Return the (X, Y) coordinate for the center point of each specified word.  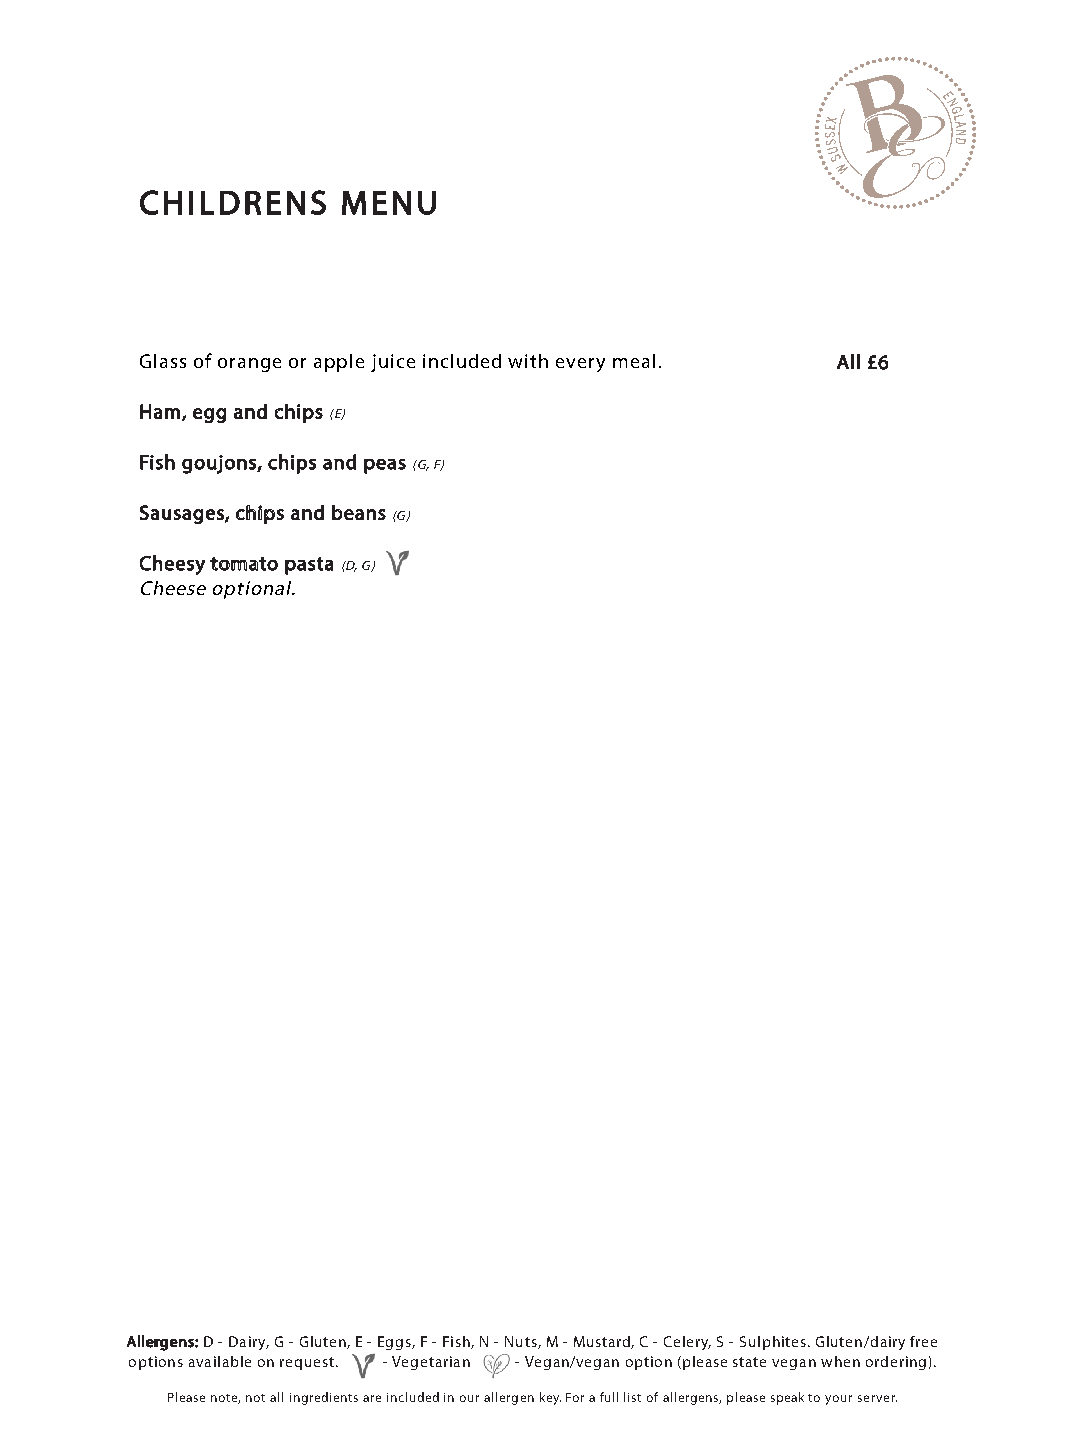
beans (359, 512)
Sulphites (773, 1343)
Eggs (395, 1343)
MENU (389, 203)
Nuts (522, 1342)
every (580, 365)
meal (634, 361)
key (550, 1398)
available (220, 1361)
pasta (309, 566)
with (528, 361)
